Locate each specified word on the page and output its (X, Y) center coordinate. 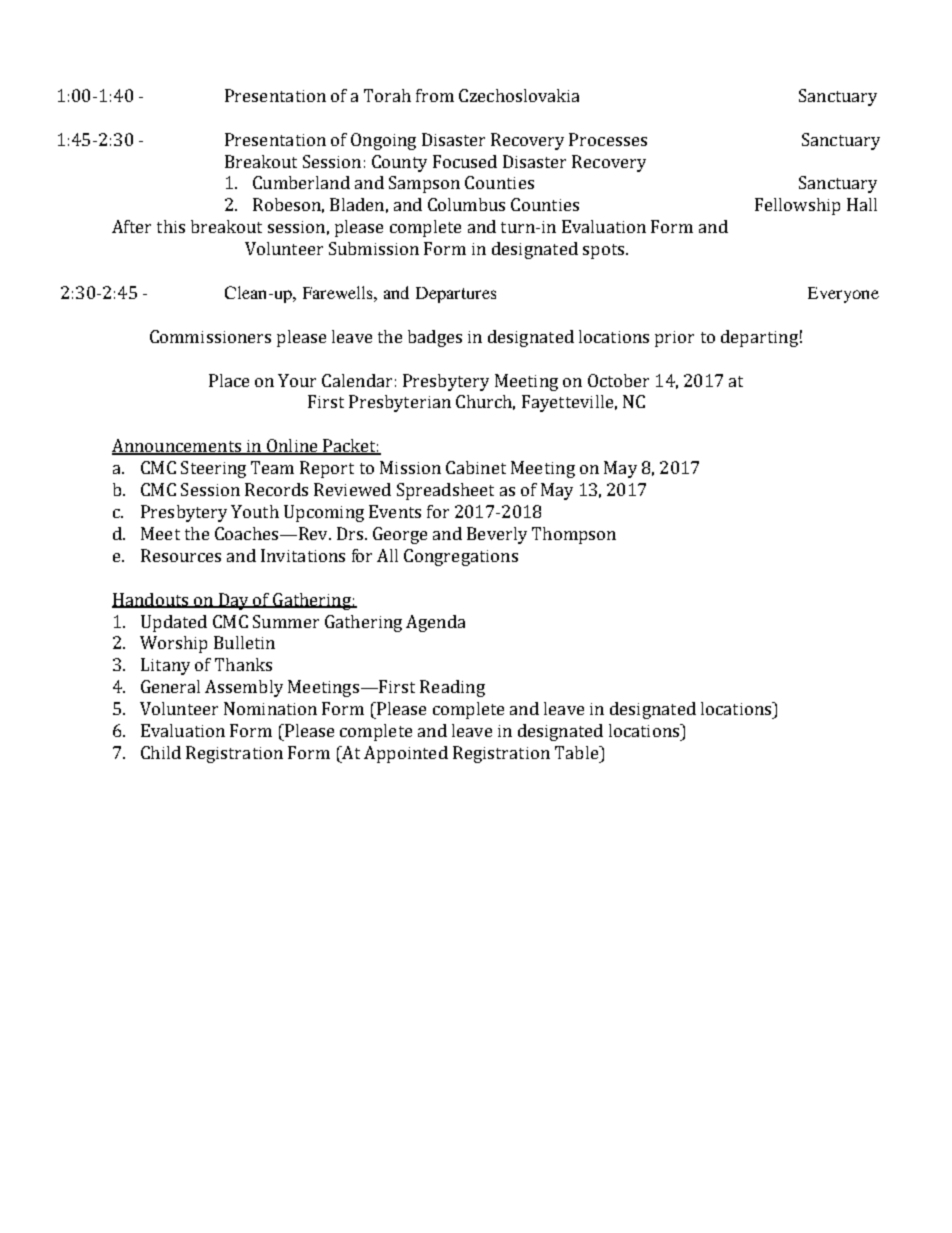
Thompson (574, 535)
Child (161, 752)
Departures (456, 295)
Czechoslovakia (519, 95)
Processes (608, 139)
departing (759, 338)
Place (229, 380)
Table (578, 752)
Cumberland (301, 182)
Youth (255, 511)
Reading (452, 688)
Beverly (497, 535)
